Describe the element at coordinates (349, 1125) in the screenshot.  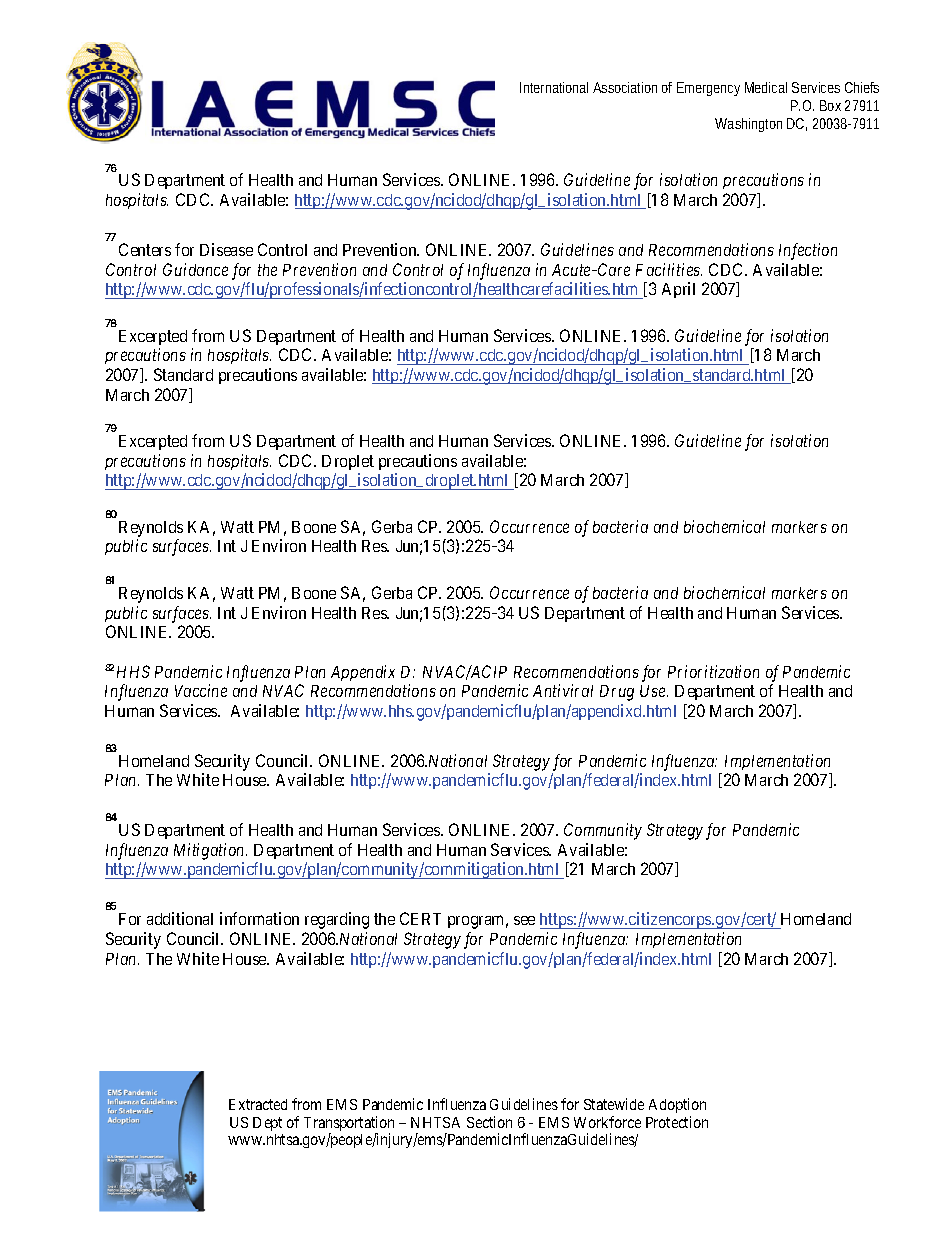
I see `Transportation` at that location.
